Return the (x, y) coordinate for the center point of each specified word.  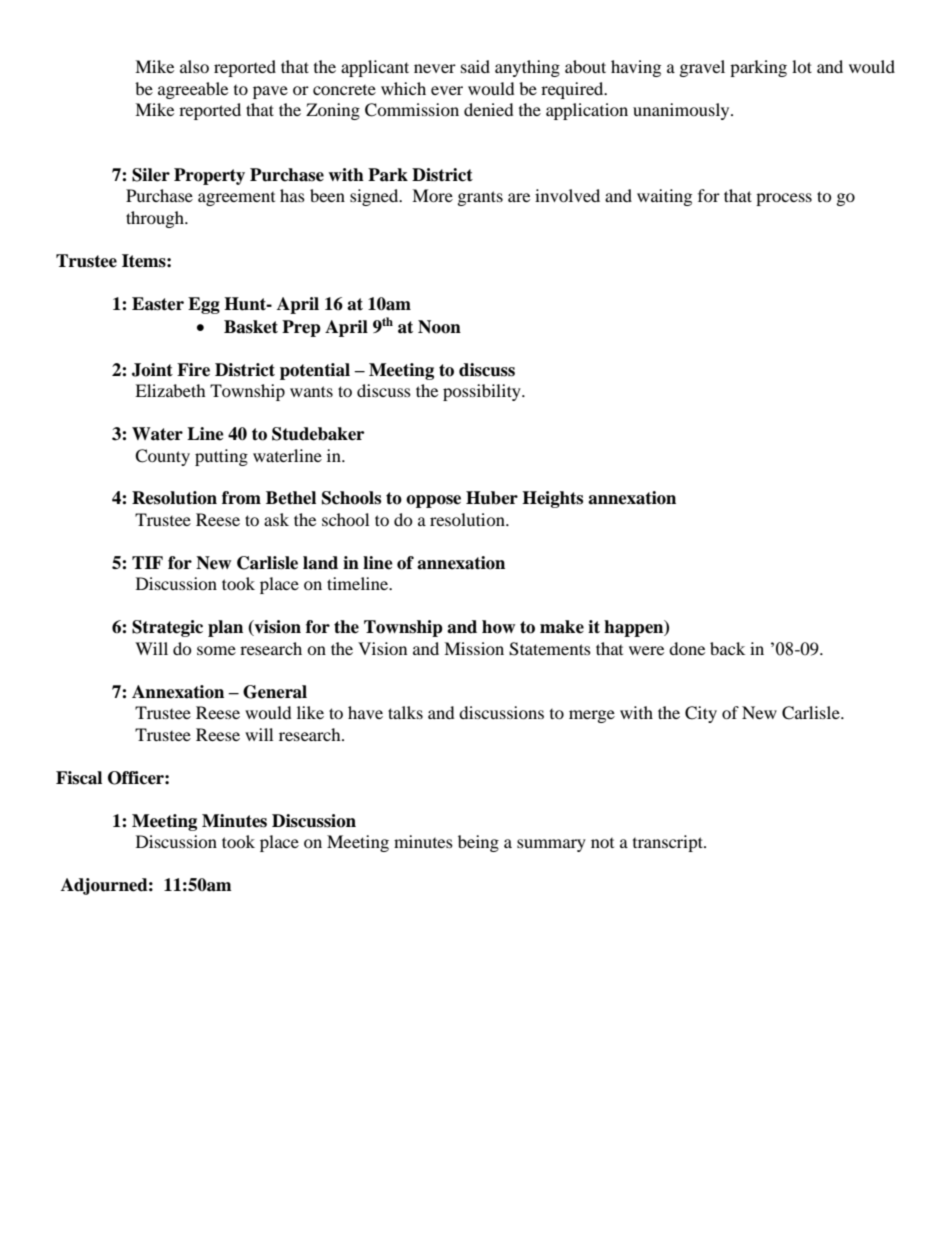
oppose (433, 501)
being (478, 843)
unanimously (682, 111)
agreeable (193, 90)
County (162, 457)
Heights (552, 499)
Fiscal (79, 778)
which (403, 88)
